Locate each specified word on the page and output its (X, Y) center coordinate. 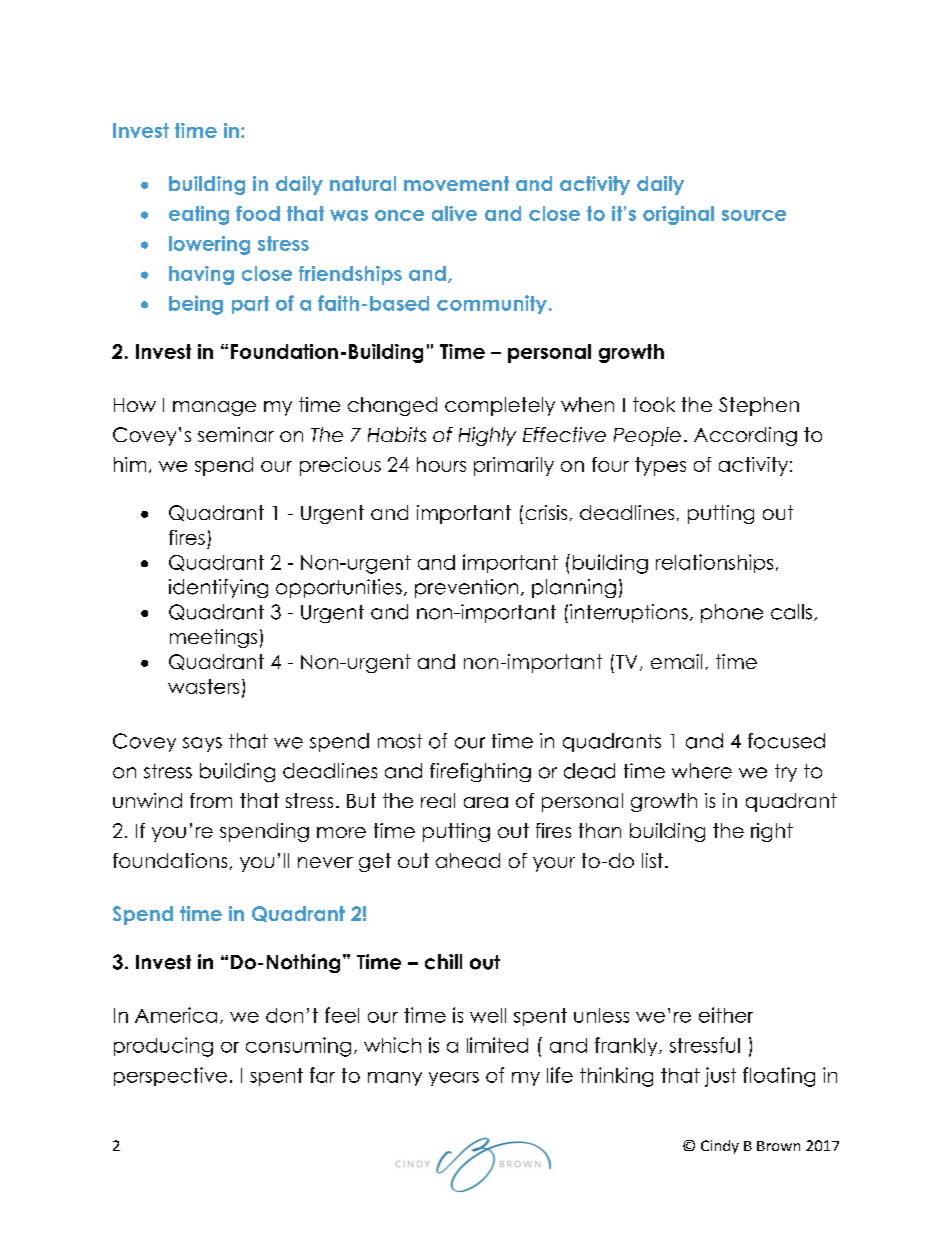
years (454, 1079)
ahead (468, 860)
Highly (487, 436)
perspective (170, 1076)
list (654, 860)
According (745, 436)
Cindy (720, 1147)
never (325, 862)
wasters (203, 686)
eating (199, 215)
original (678, 215)
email (676, 661)
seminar (236, 434)
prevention (466, 588)
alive (454, 213)
